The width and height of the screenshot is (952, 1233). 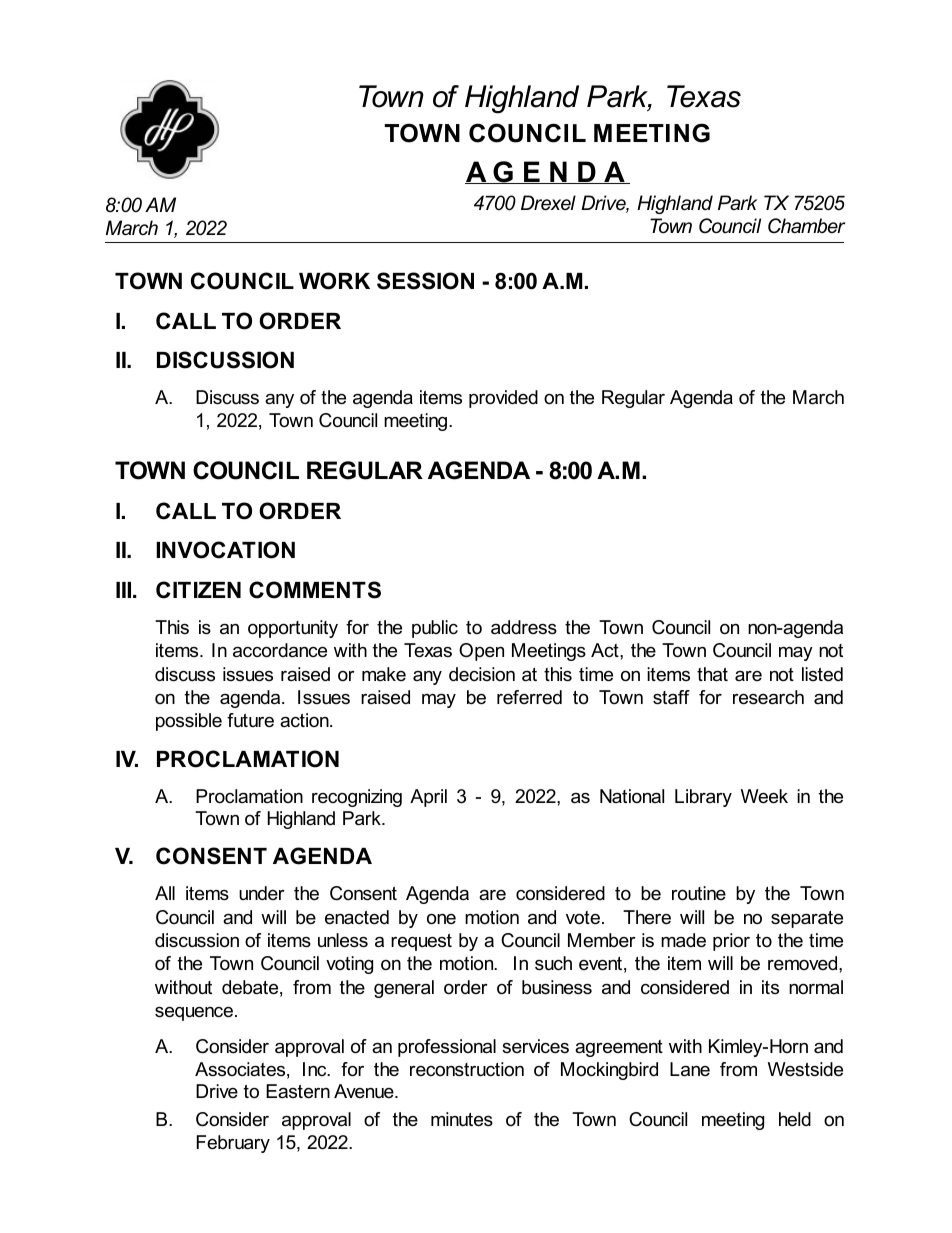 I want to click on WORK, so click(x=334, y=281).
